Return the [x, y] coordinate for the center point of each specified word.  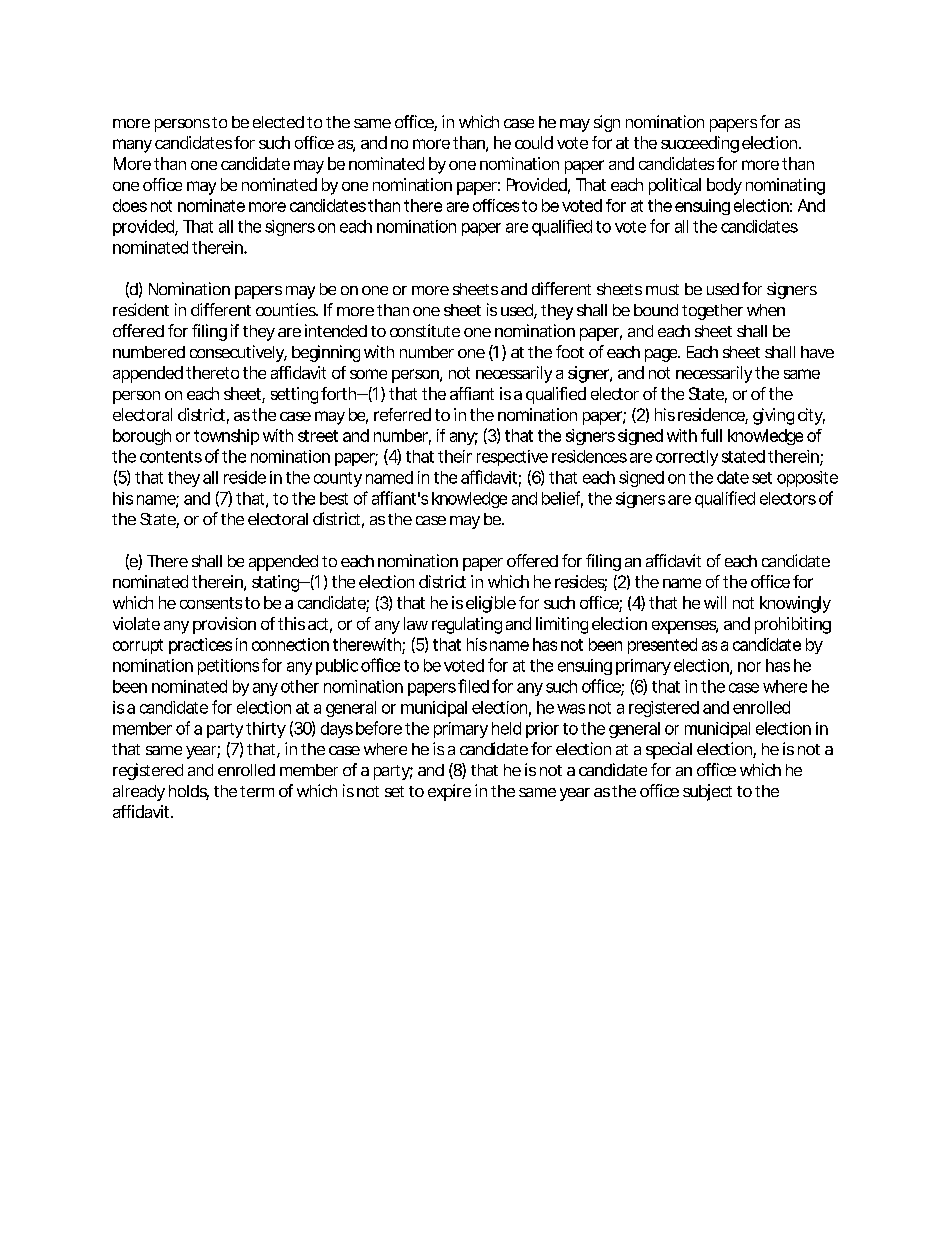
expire [449, 792]
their [455, 456]
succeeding [700, 144]
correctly [687, 458]
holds [189, 792]
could [534, 142]
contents [171, 457]
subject [707, 792]
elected [278, 122]
